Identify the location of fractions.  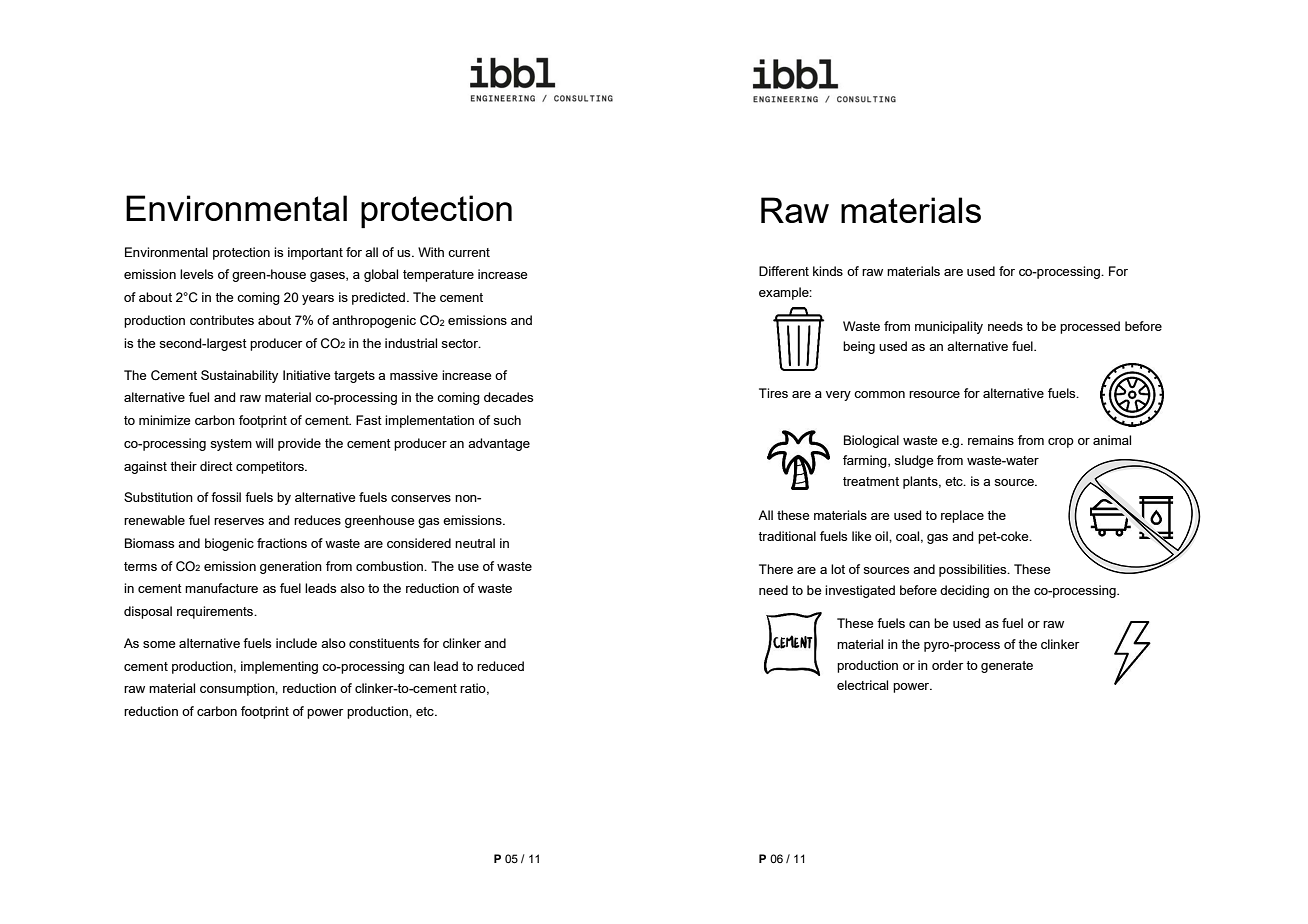
(282, 543).
